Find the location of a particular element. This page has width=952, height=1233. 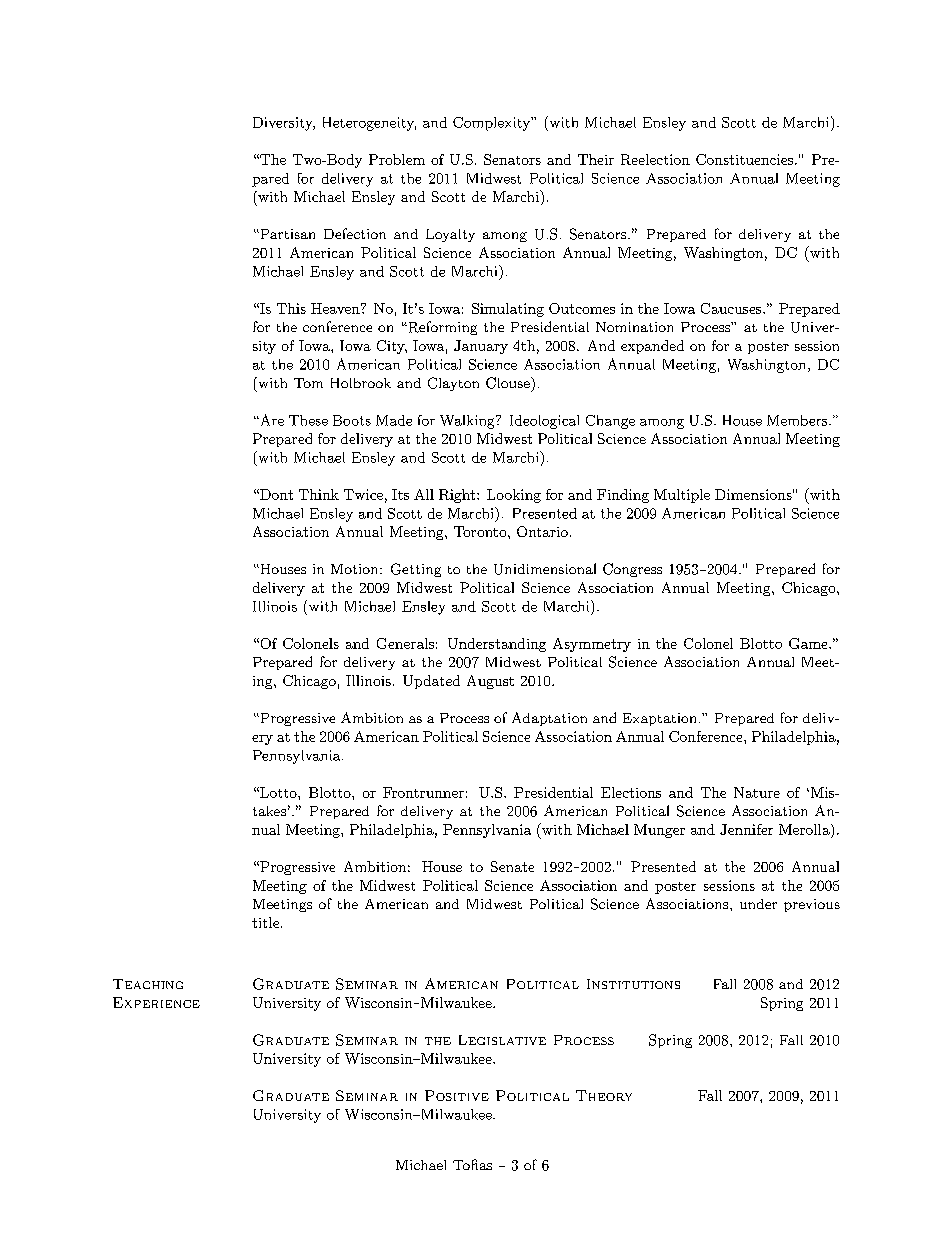

Complexity is located at coordinates (492, 124).
